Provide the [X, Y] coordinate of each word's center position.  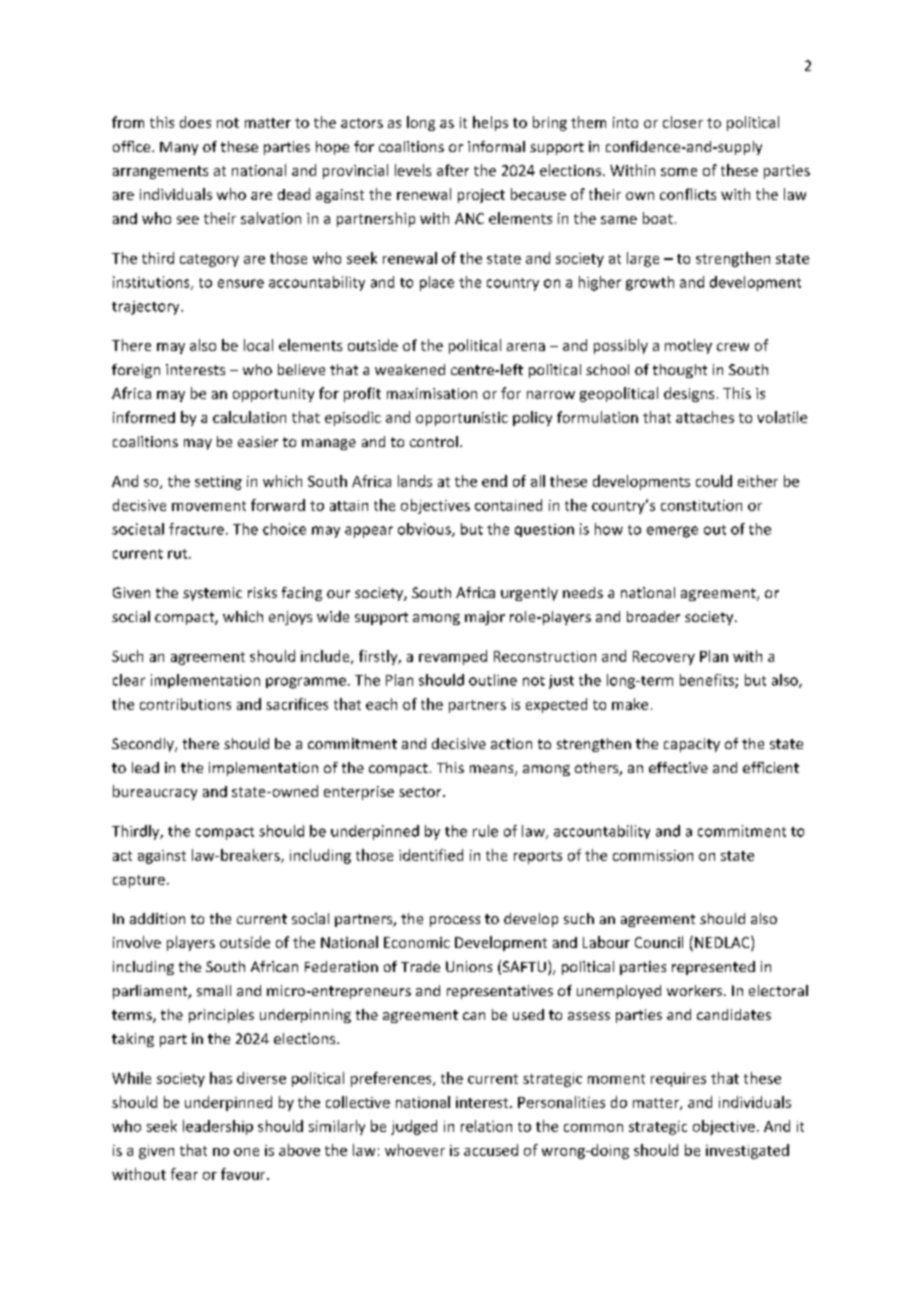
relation [486, 1126]
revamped [453, 657]
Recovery [664, 658]
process [455, 921]
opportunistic [462, 419]
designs [689, 394]
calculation [249, 417]
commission [653, 855]
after [453, 170]
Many [179, 148]
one [246, 1152]
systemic [212, 594]
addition [157, 918]
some [679, 172]
